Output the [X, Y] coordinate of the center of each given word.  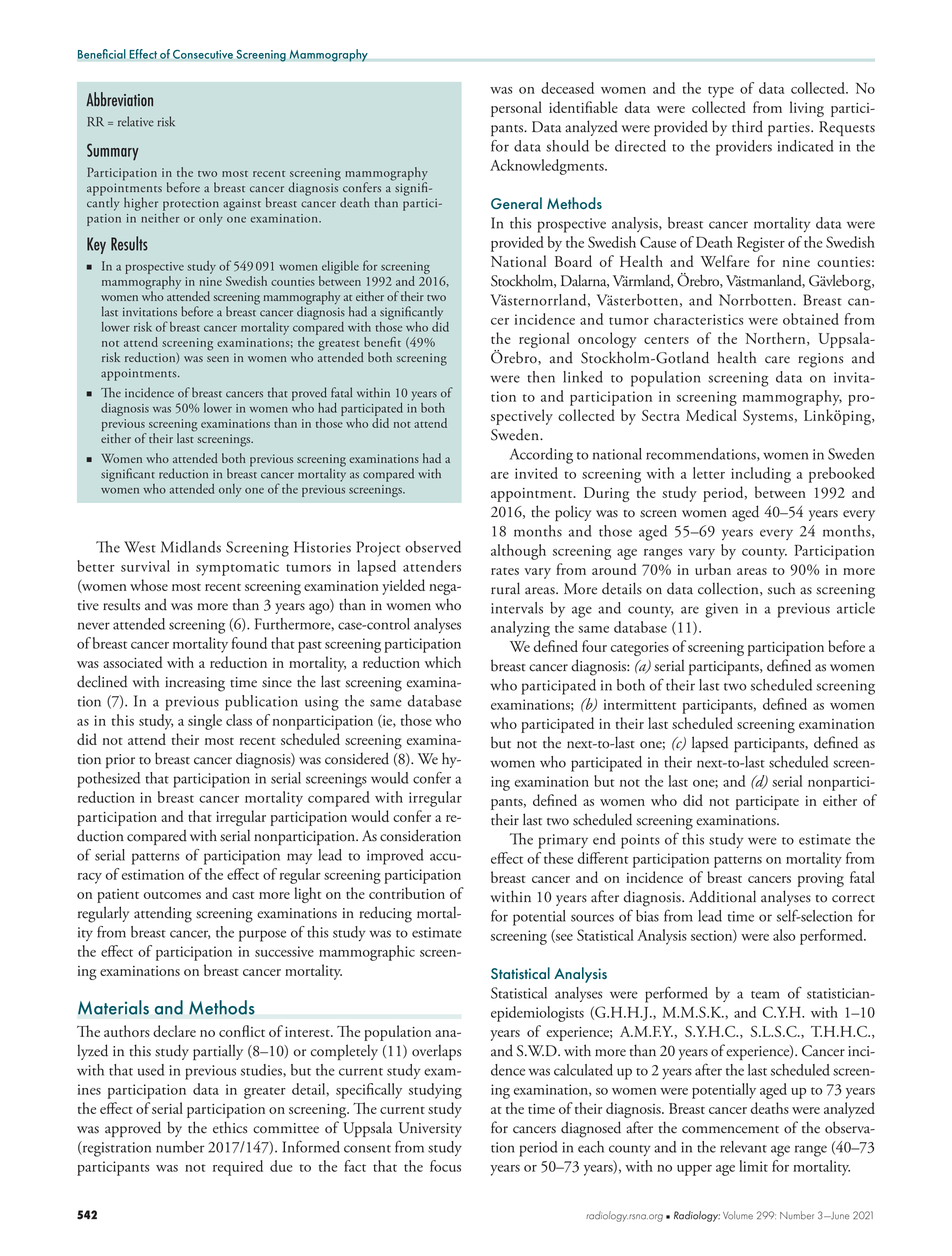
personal [516, 109]
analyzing [520, 629]
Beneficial [102, 54]
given [721, 610]
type [721, 92]
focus [445, 1166]
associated [133, 662]
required [238, 1168]
